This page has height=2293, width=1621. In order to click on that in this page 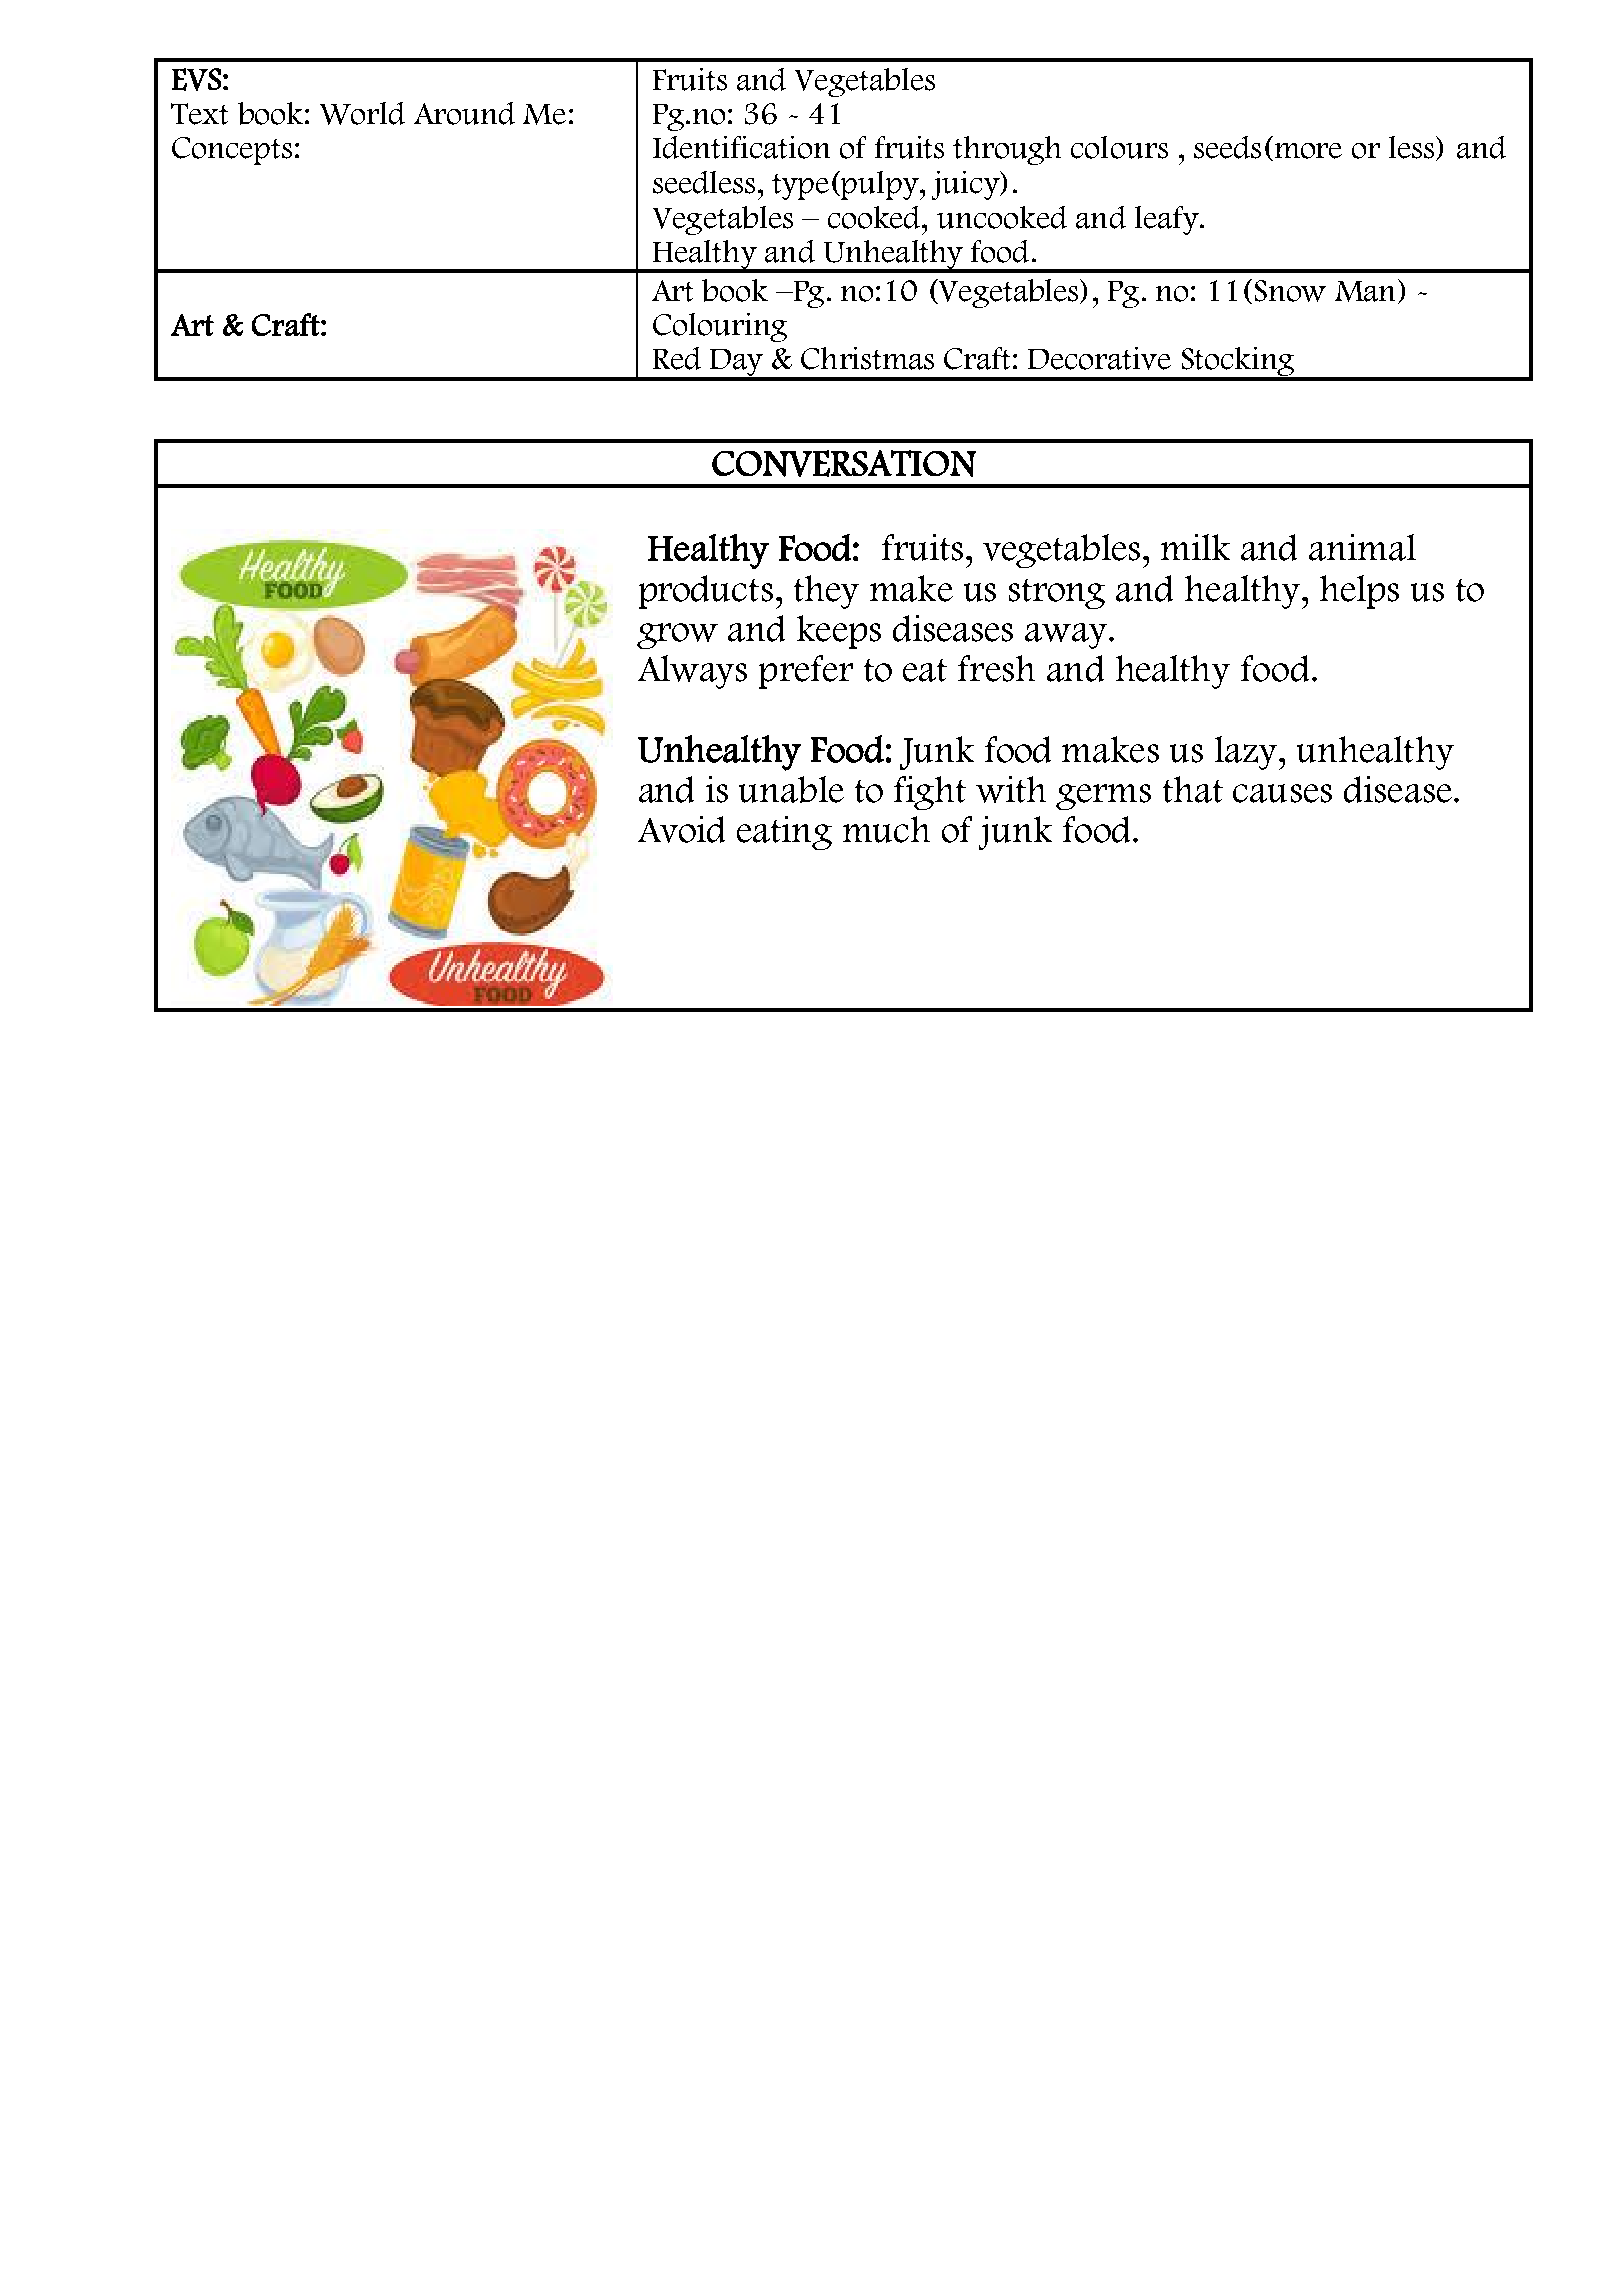, I will do `click(1193, 789)`.
